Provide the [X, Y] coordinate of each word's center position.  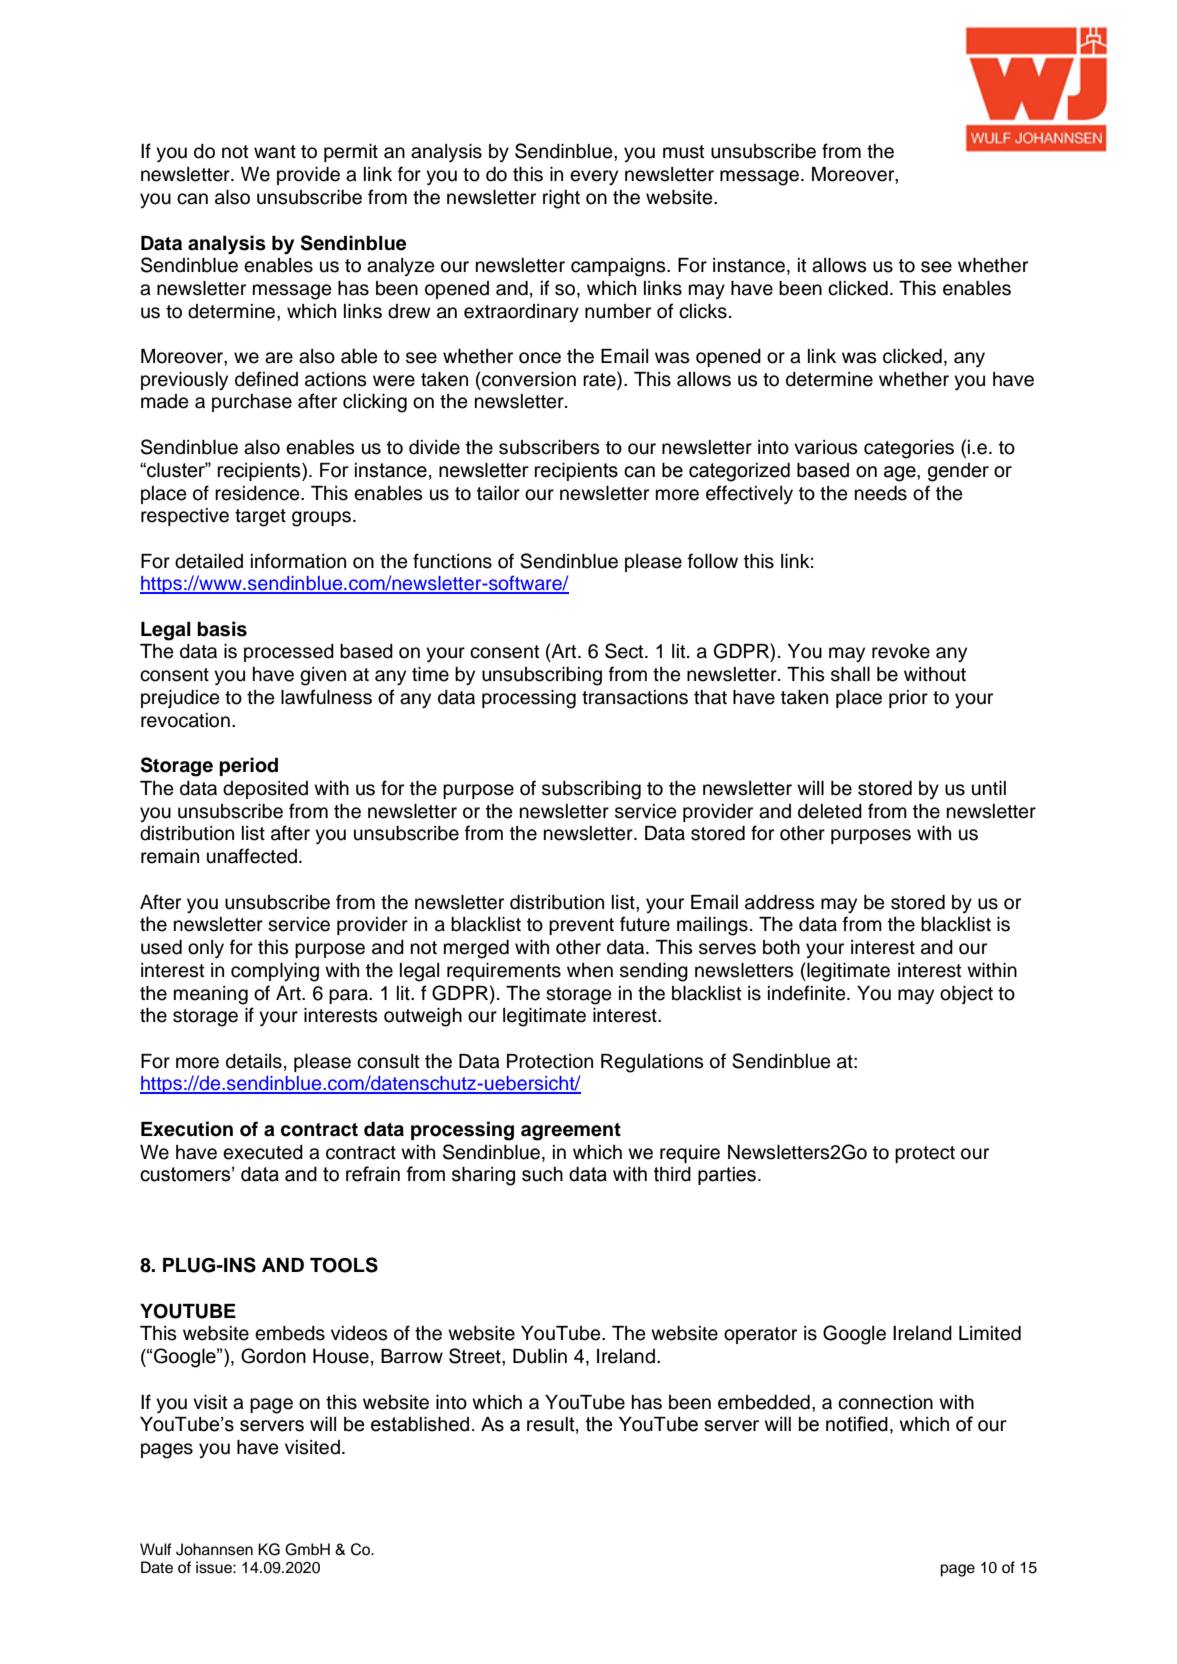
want [275, 152]
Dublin [540, 1356]
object [966, 995]
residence [258, 493]
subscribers [549, 447]
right [561, 199]
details [254, 1061]
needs [881, 493]
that [710, 697]
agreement [571, 1132]
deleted [830, 811]
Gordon [273, 1356]
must [683, 152]
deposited [265, 790]
